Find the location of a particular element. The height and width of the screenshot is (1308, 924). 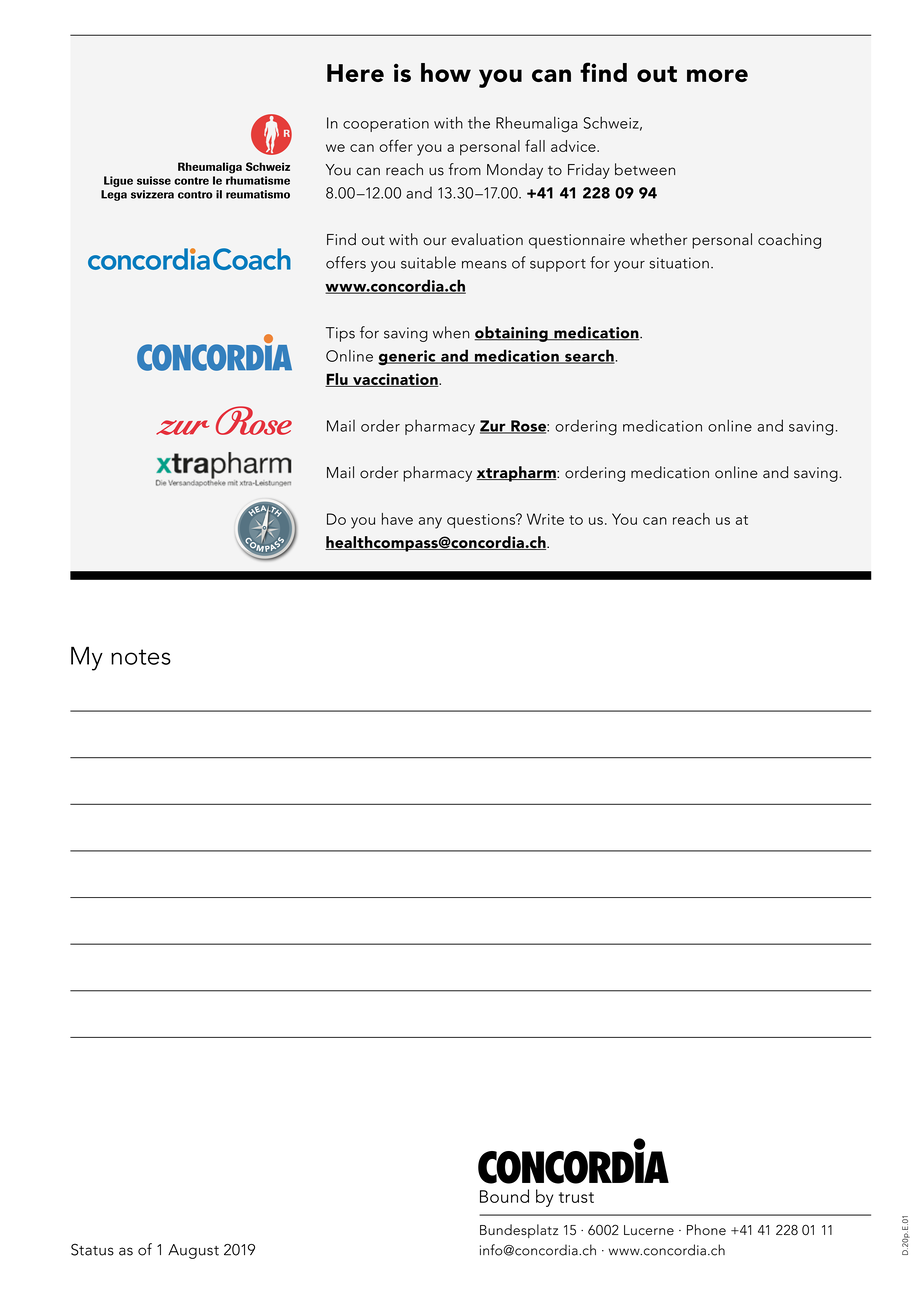

Lucerne is located at coordinates (649, 1230).
